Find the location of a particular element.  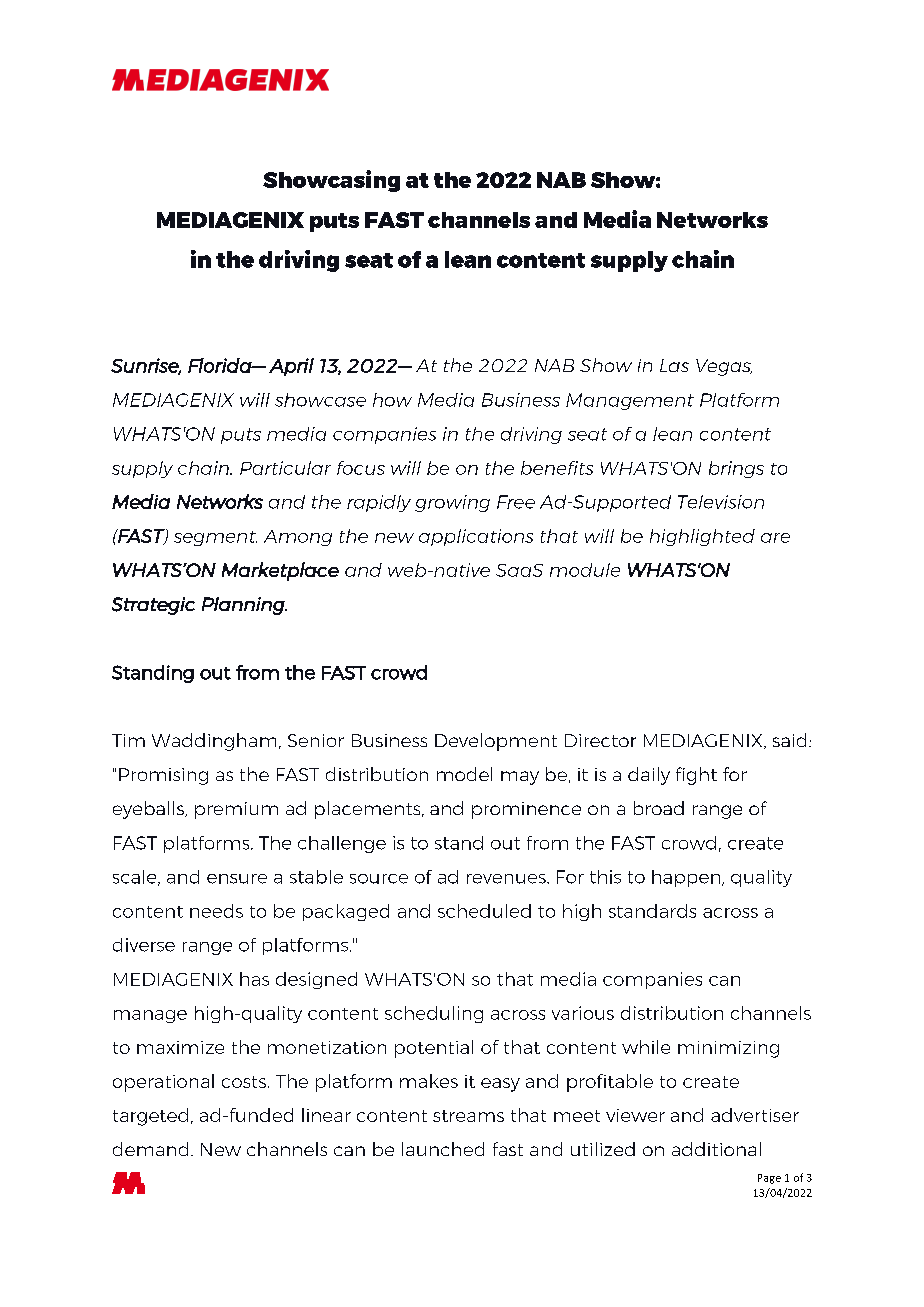

focus is located at coordinates (361, 468).
